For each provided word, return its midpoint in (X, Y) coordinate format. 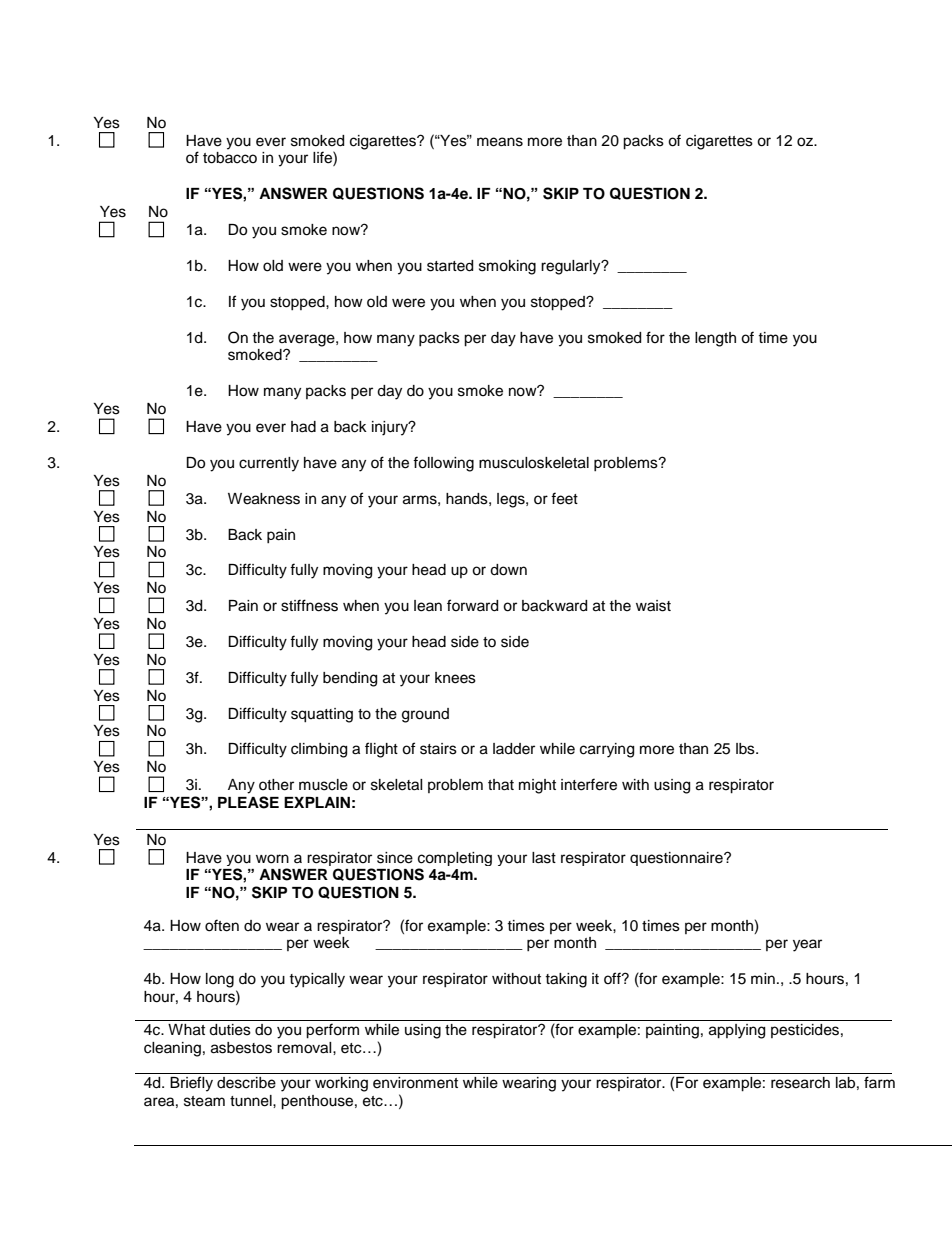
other (276, 785)
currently (269, 464)
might (537, 786)
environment (415, 1083)
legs (512, 500)
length (715, 339)
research (800, 1083)
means (500, 142)
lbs (746, 749)
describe (246, 1083)
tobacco (230, 158)
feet (564, 498)
